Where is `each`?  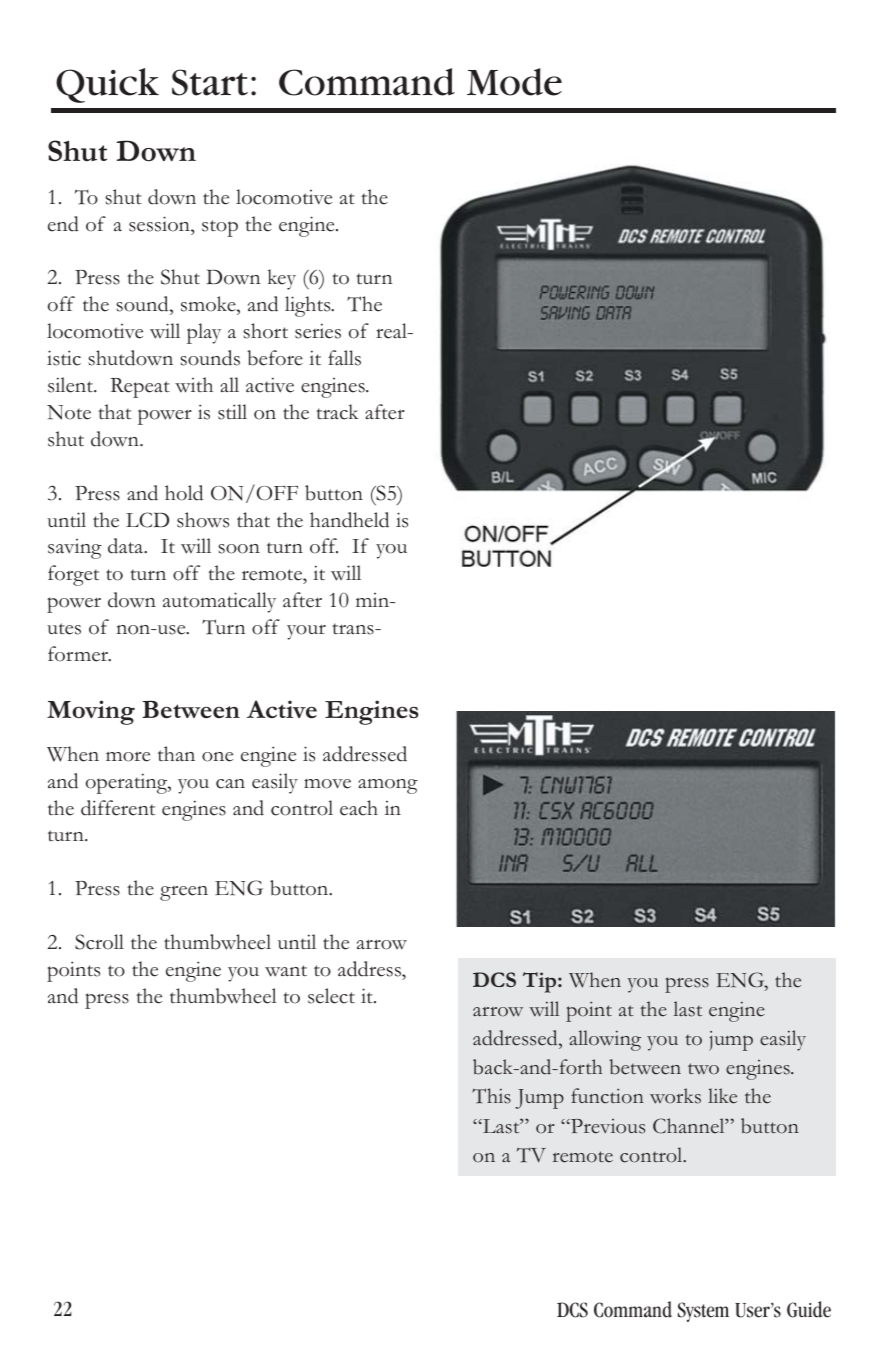
each is located at coordinates (359, 808).
